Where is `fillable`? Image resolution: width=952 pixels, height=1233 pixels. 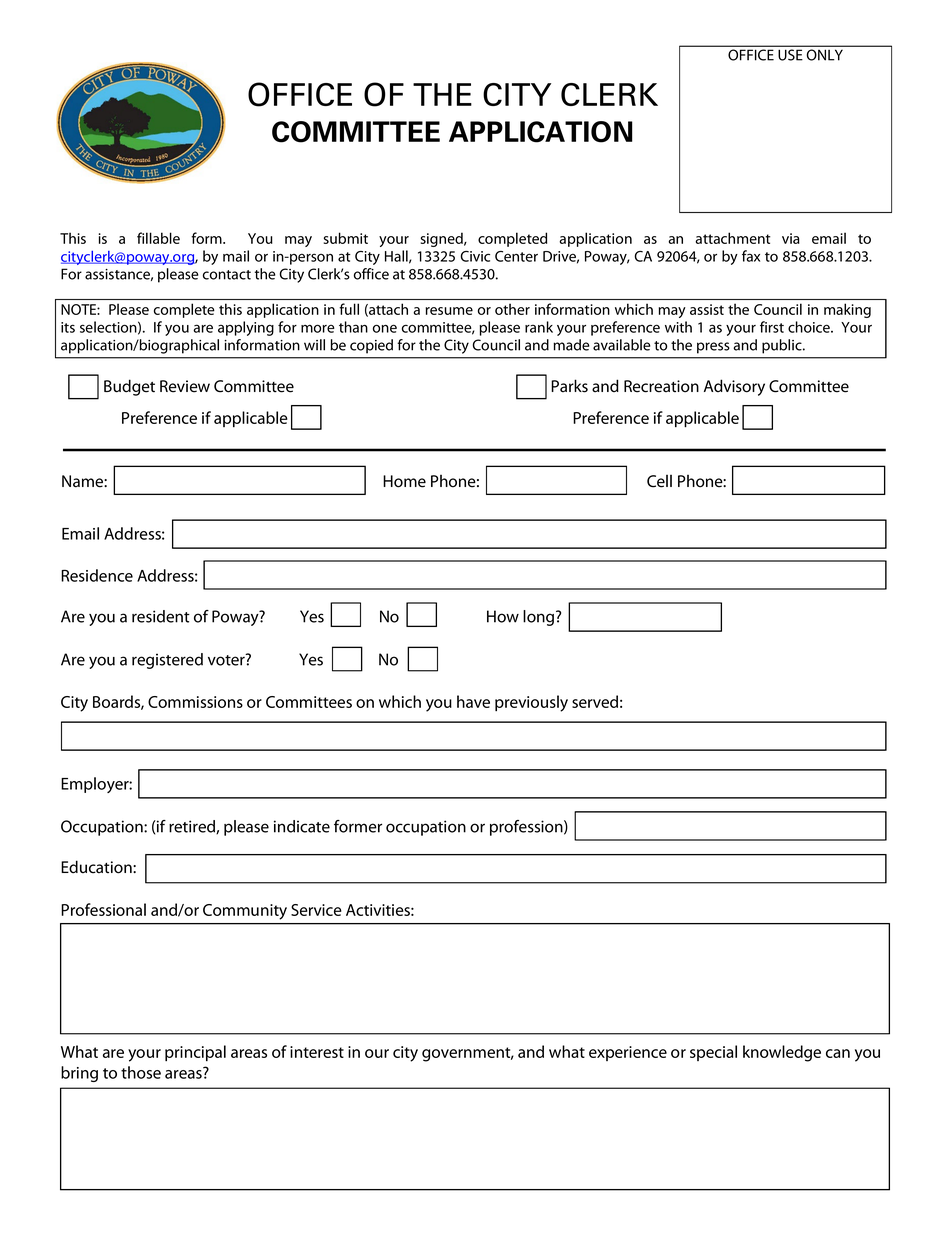 fillable is located at coordinates (158, 238).
